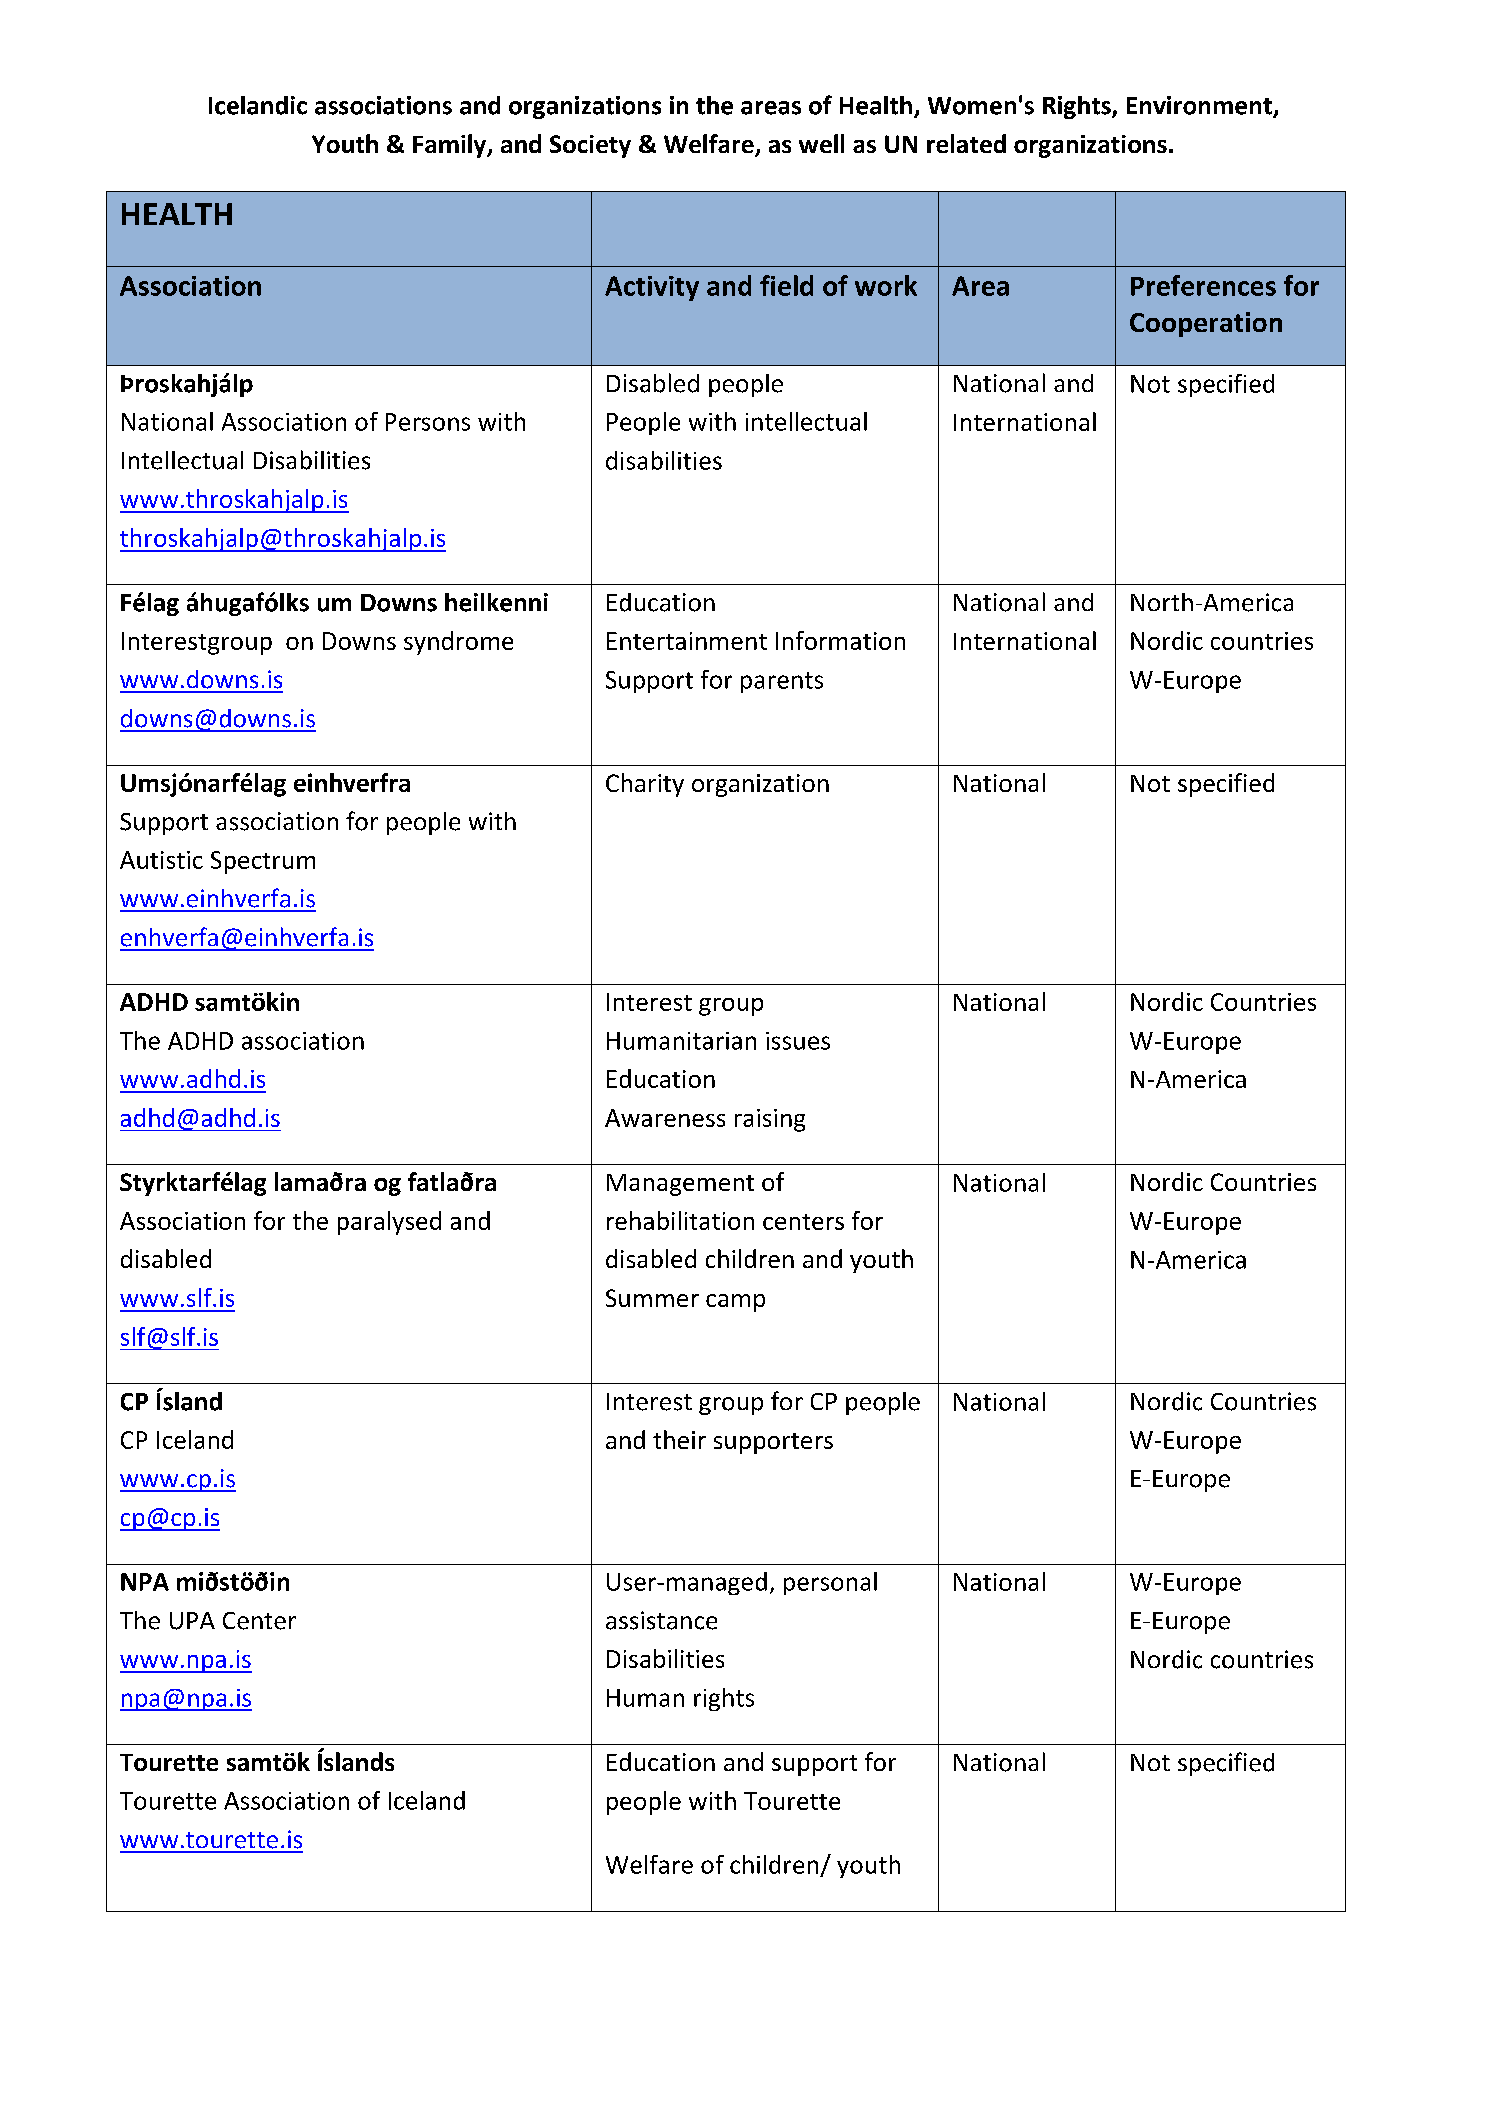 The height and width of the image is (2102, 1487). I want to click on UPA, so click(192, 1621).
